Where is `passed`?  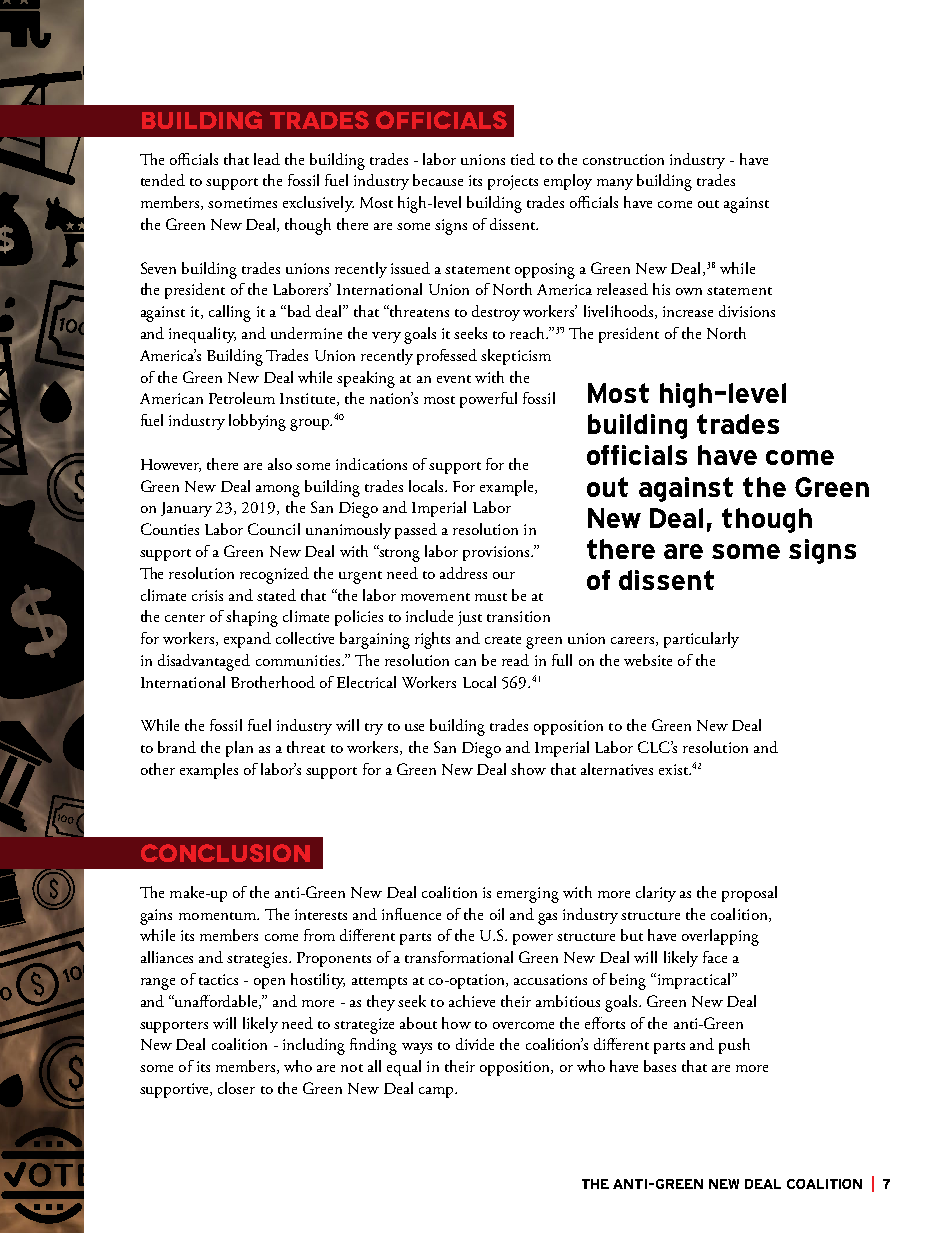
passed is located at coordinates (416, 531).
